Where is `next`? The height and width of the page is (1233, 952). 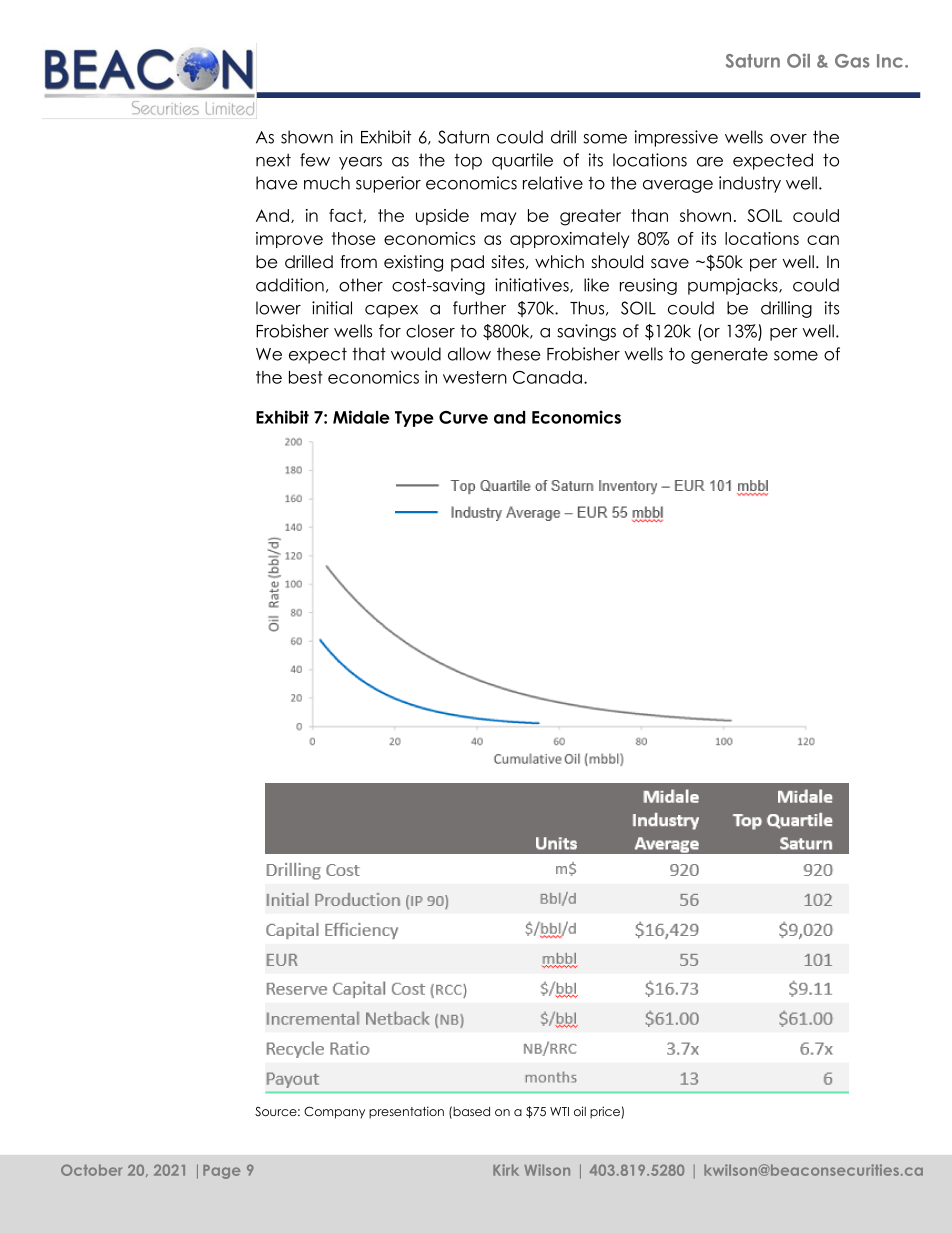 next is located at coordinates (273, 160).
